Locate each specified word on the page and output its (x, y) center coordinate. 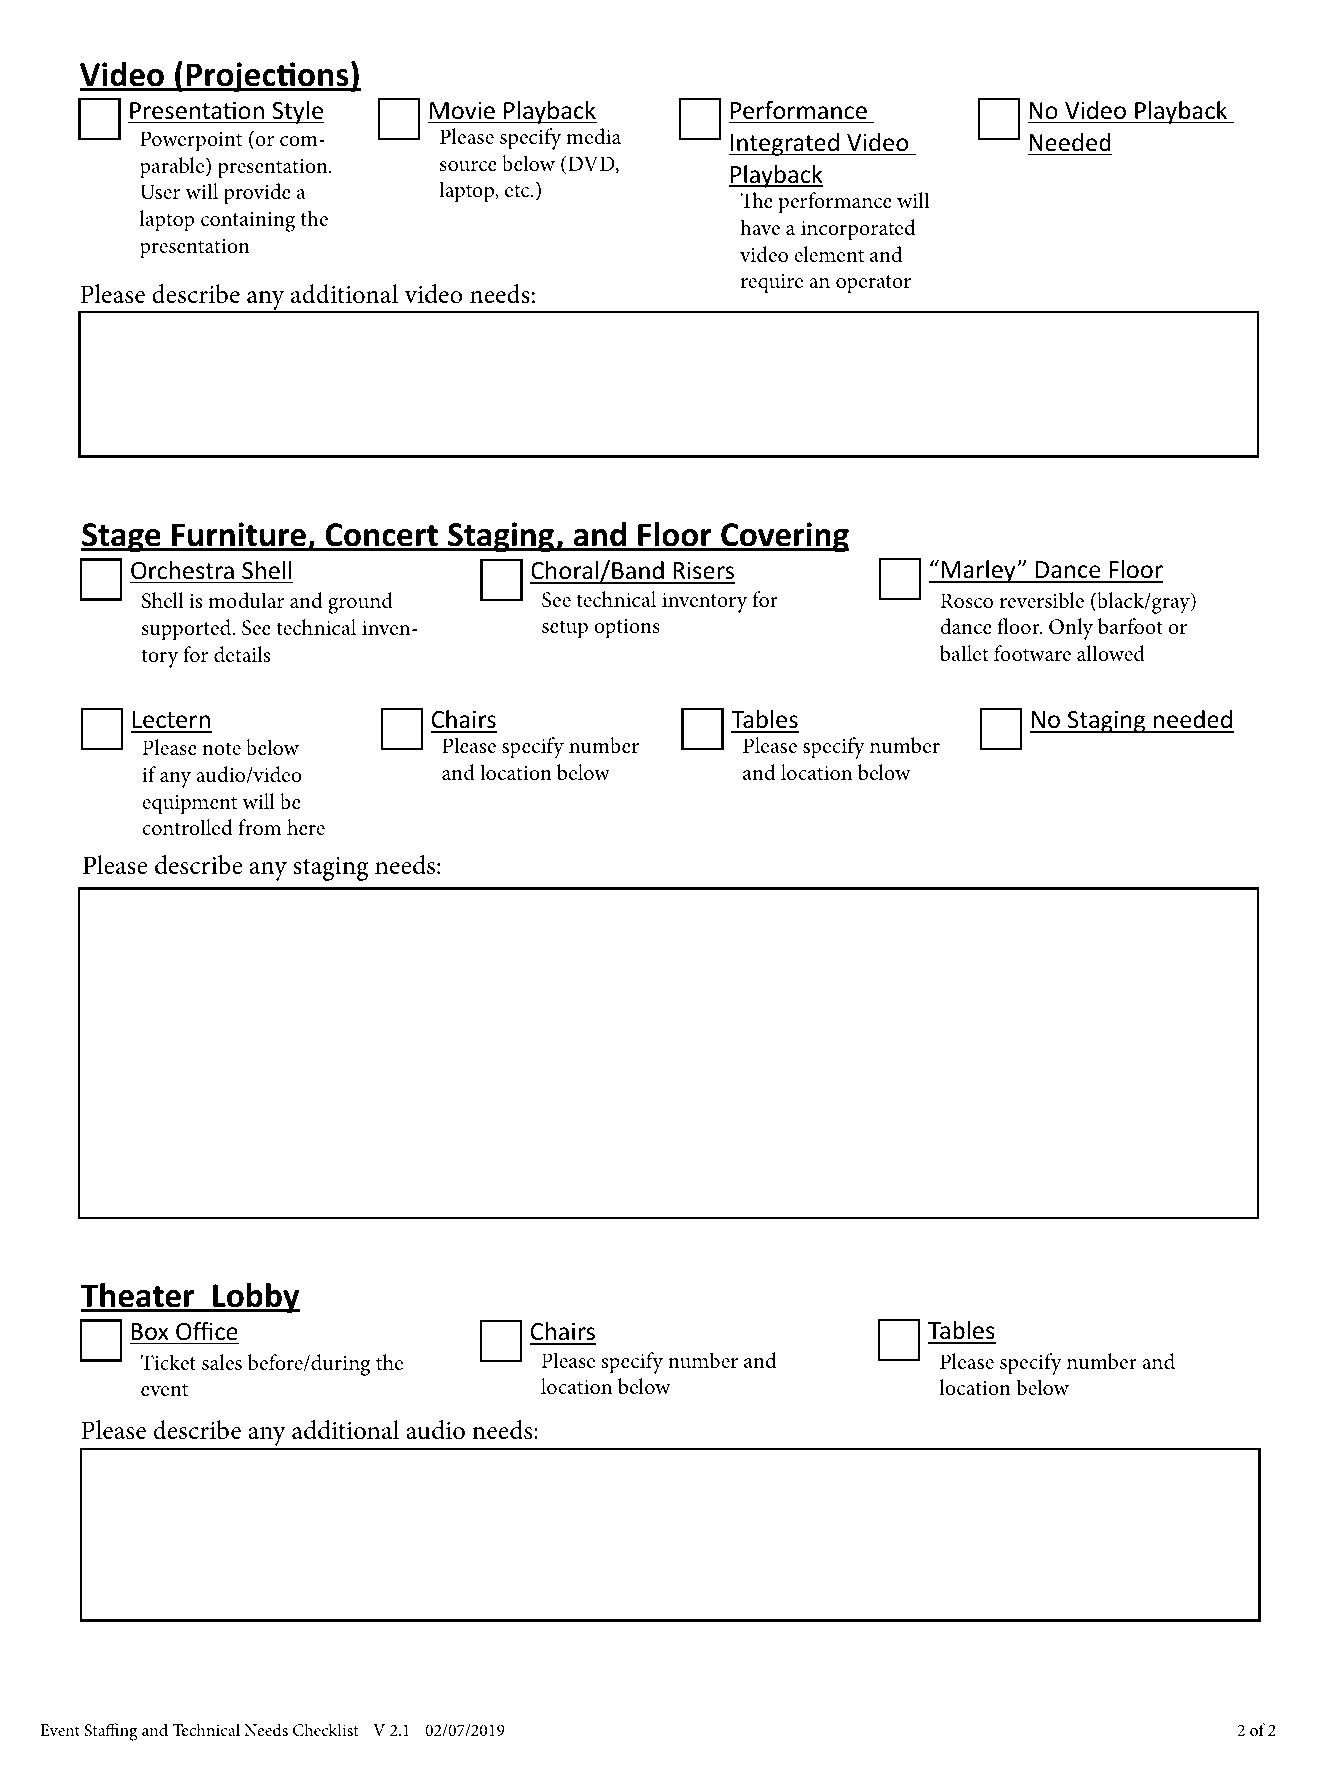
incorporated (858, 230)
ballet (964, 653)
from (259, 827)
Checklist (326, 1730)
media (593, 136)
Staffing (111, 1732)
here (306, 827)
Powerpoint (191, 141)
